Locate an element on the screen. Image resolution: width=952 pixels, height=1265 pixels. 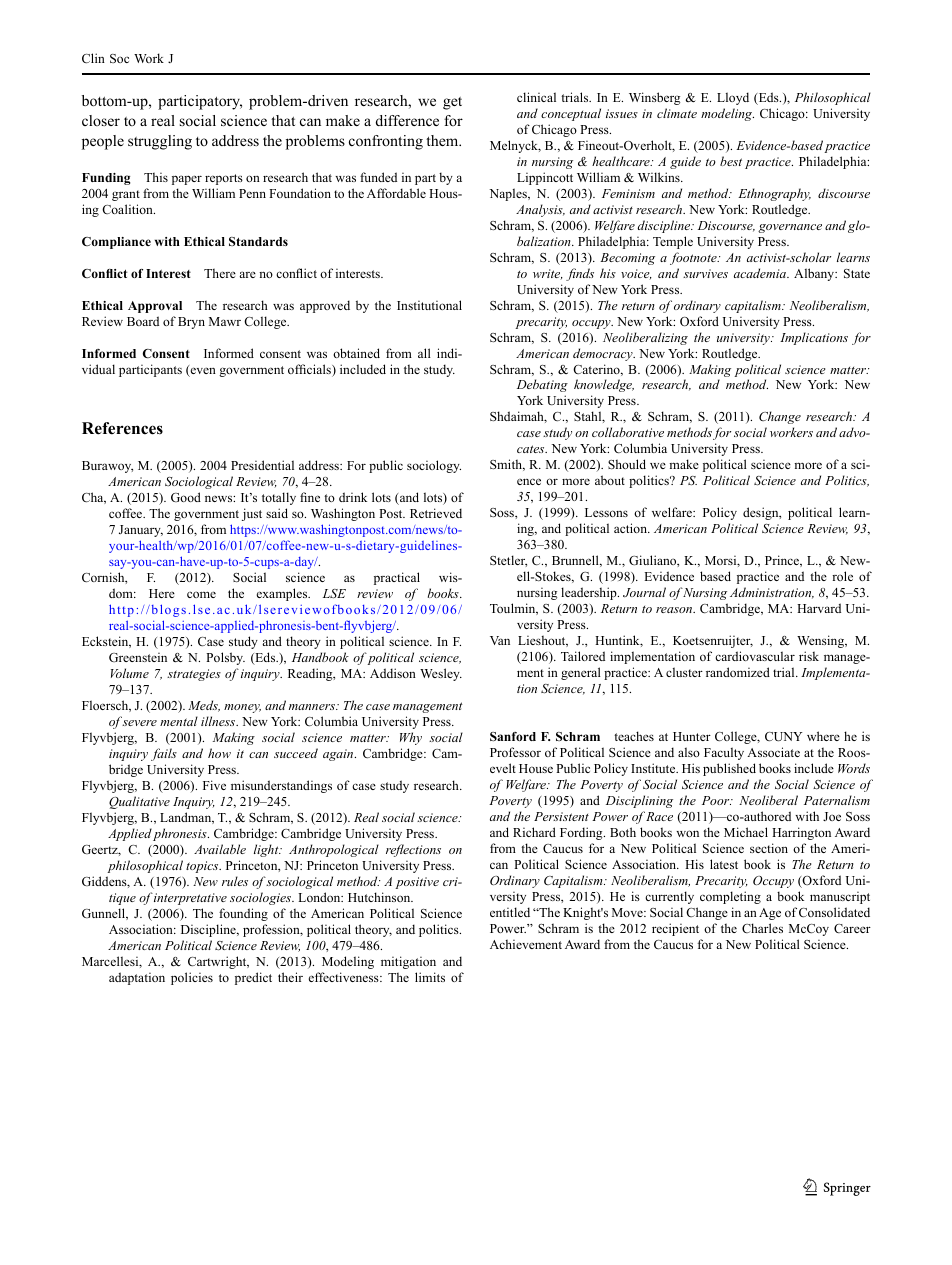
policies is located at coordinates (192, 978).
